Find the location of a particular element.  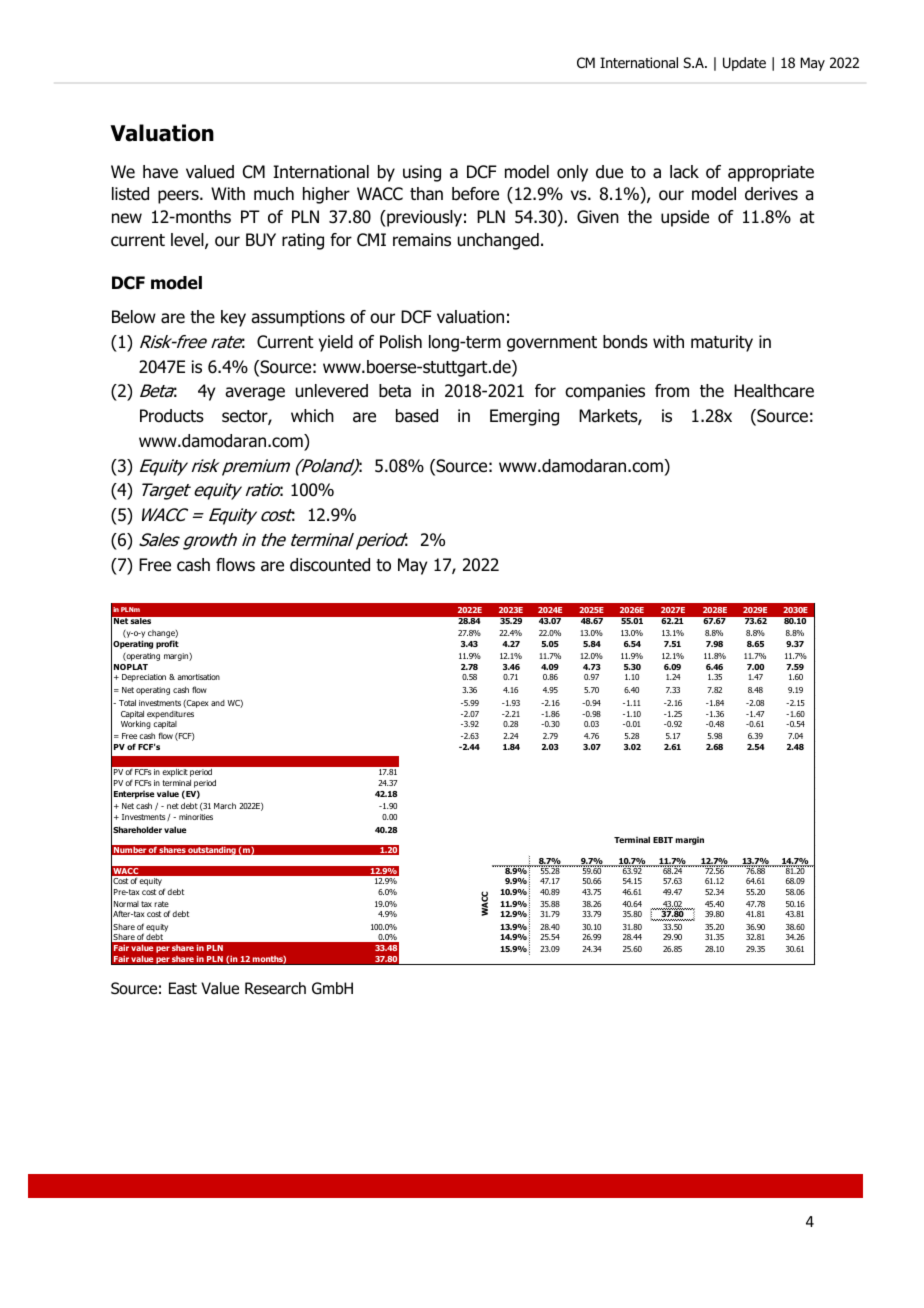

BUY is located at coordinates (261, 240).
